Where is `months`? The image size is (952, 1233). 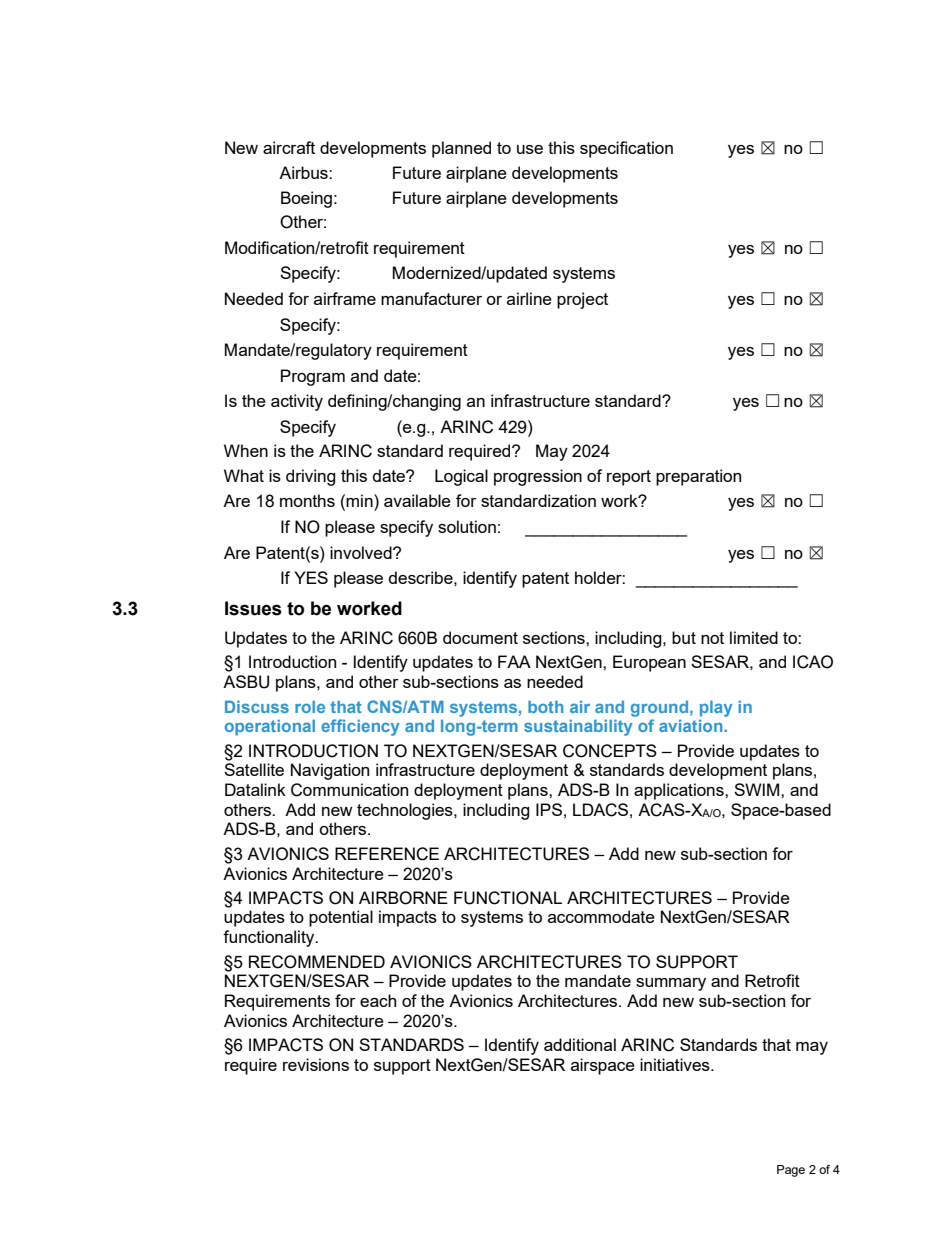 months is located at coordinates (307, 500).
